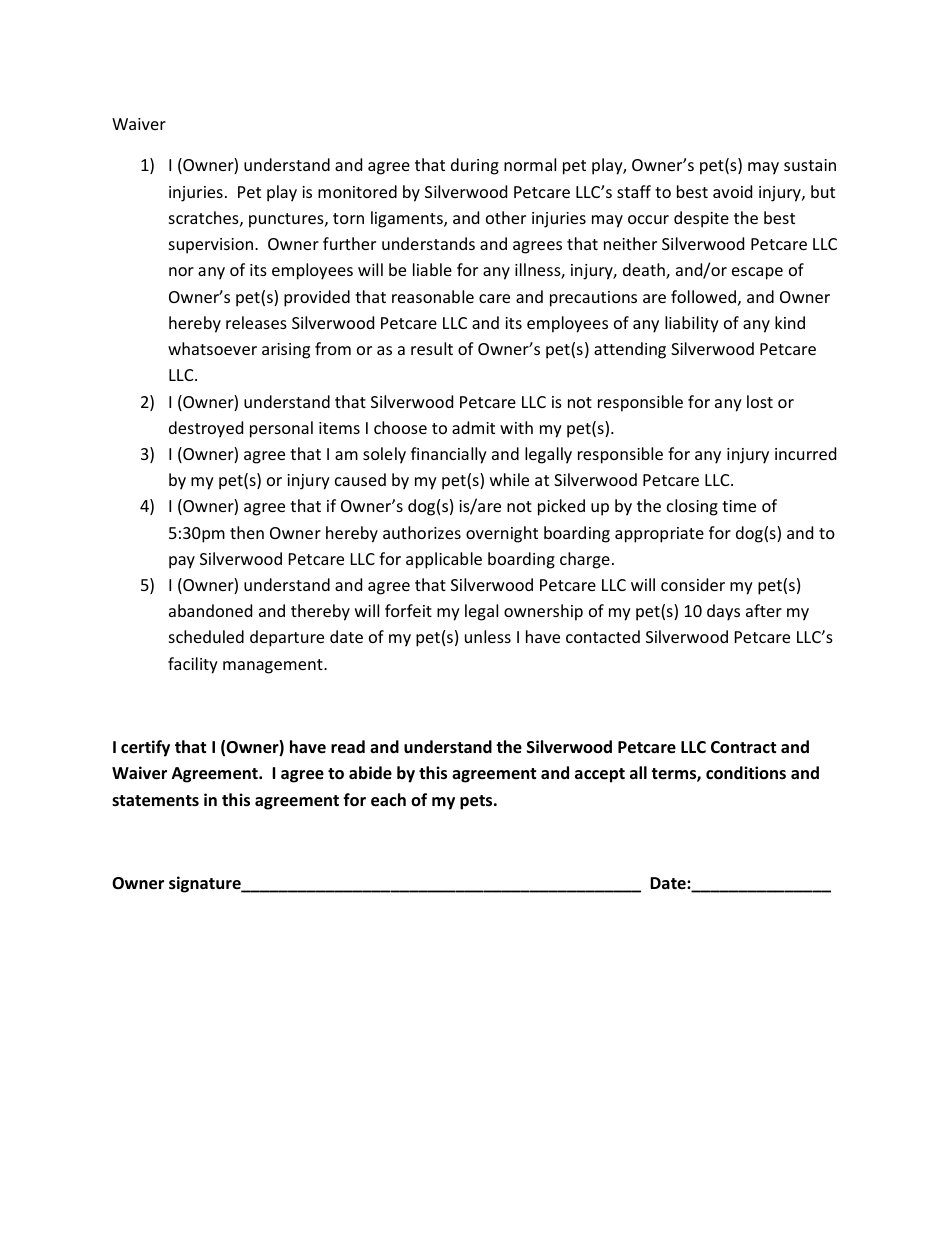  What do you see at coordinates (760, 401) in the screenshot?
I see `lost` at bounding box center [760, 401].
